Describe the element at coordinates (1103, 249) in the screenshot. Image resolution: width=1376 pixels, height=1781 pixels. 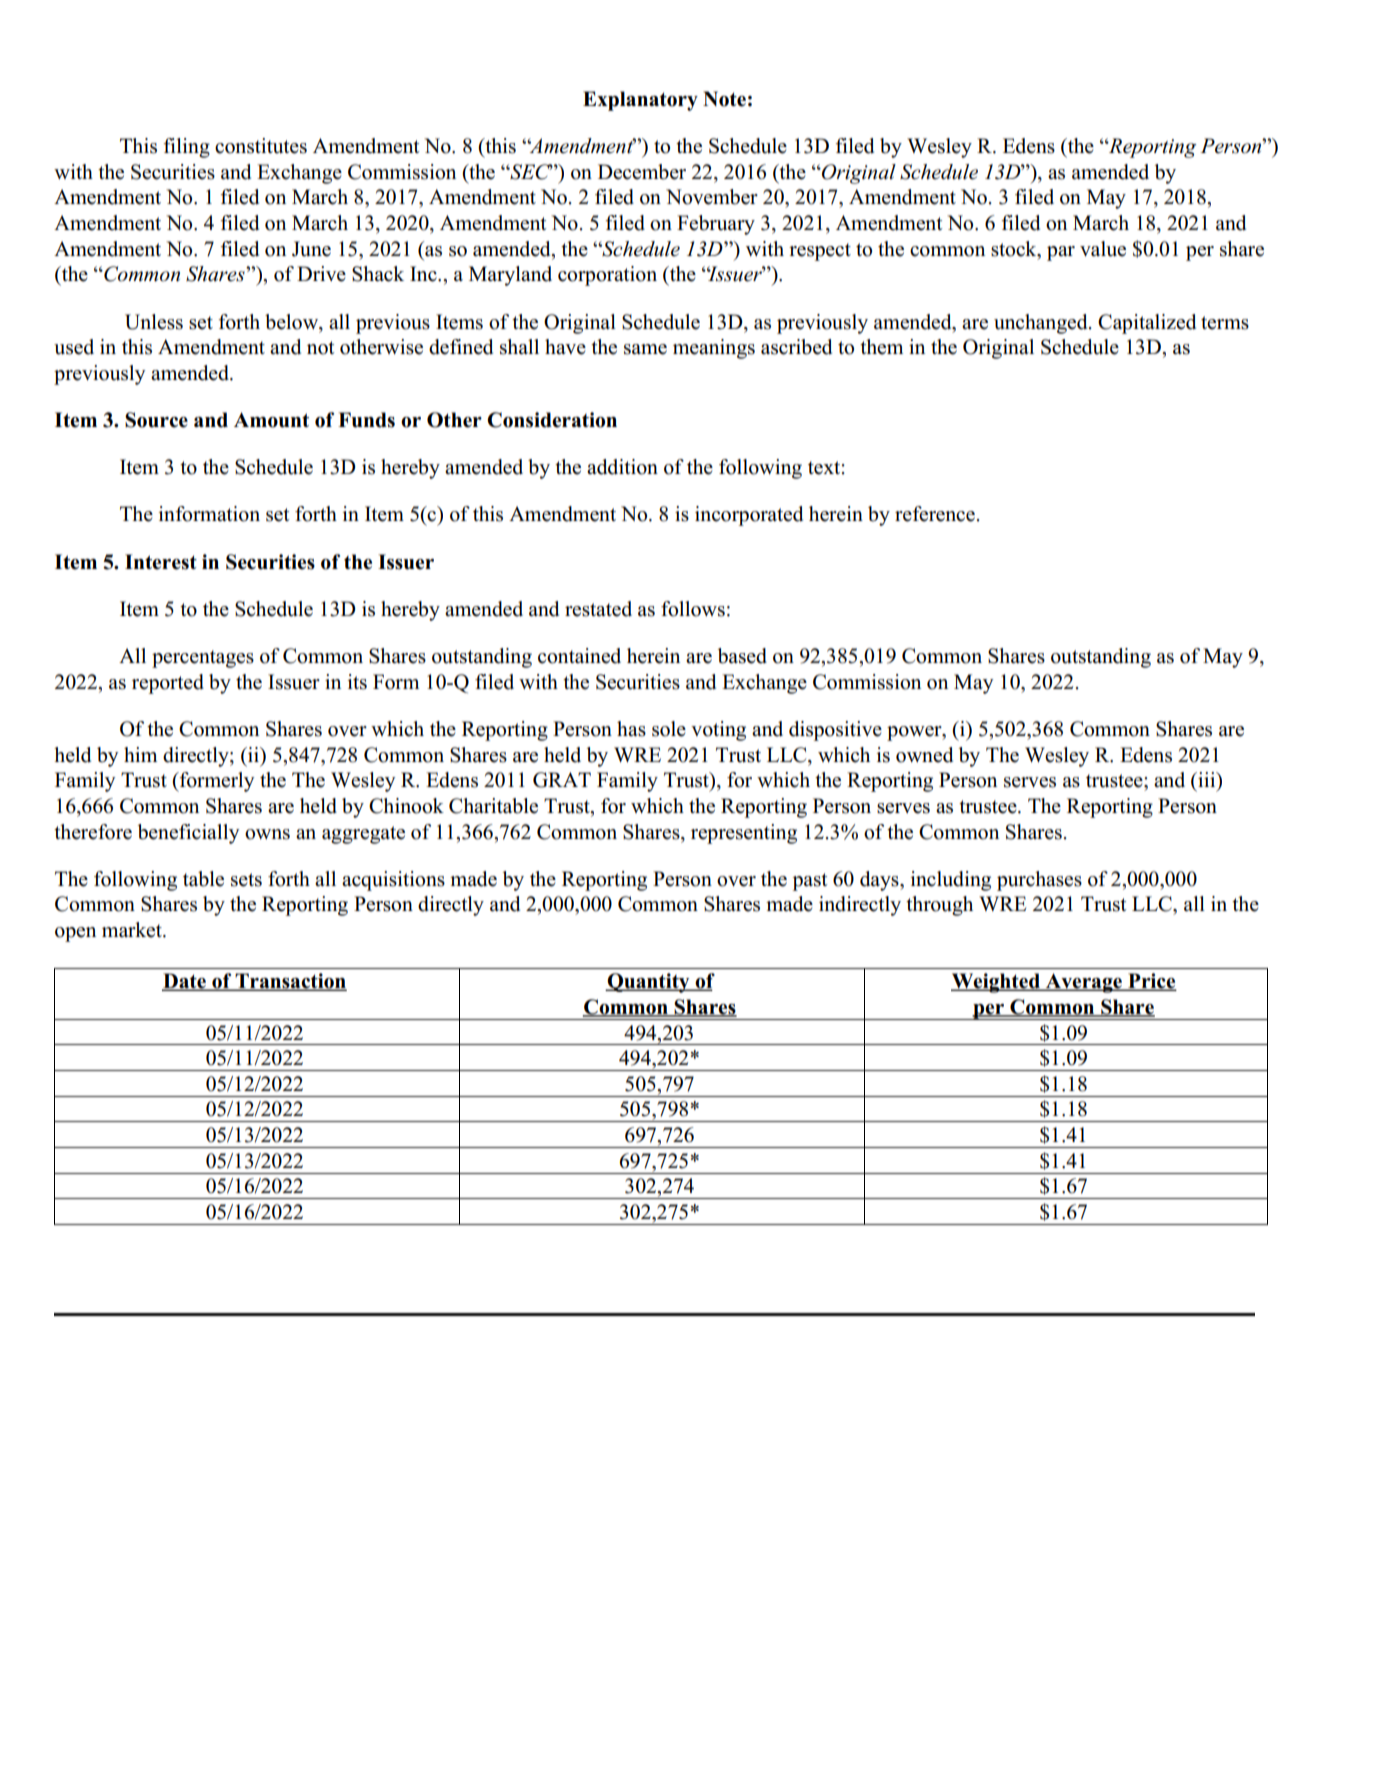
I see `value` at that location.
